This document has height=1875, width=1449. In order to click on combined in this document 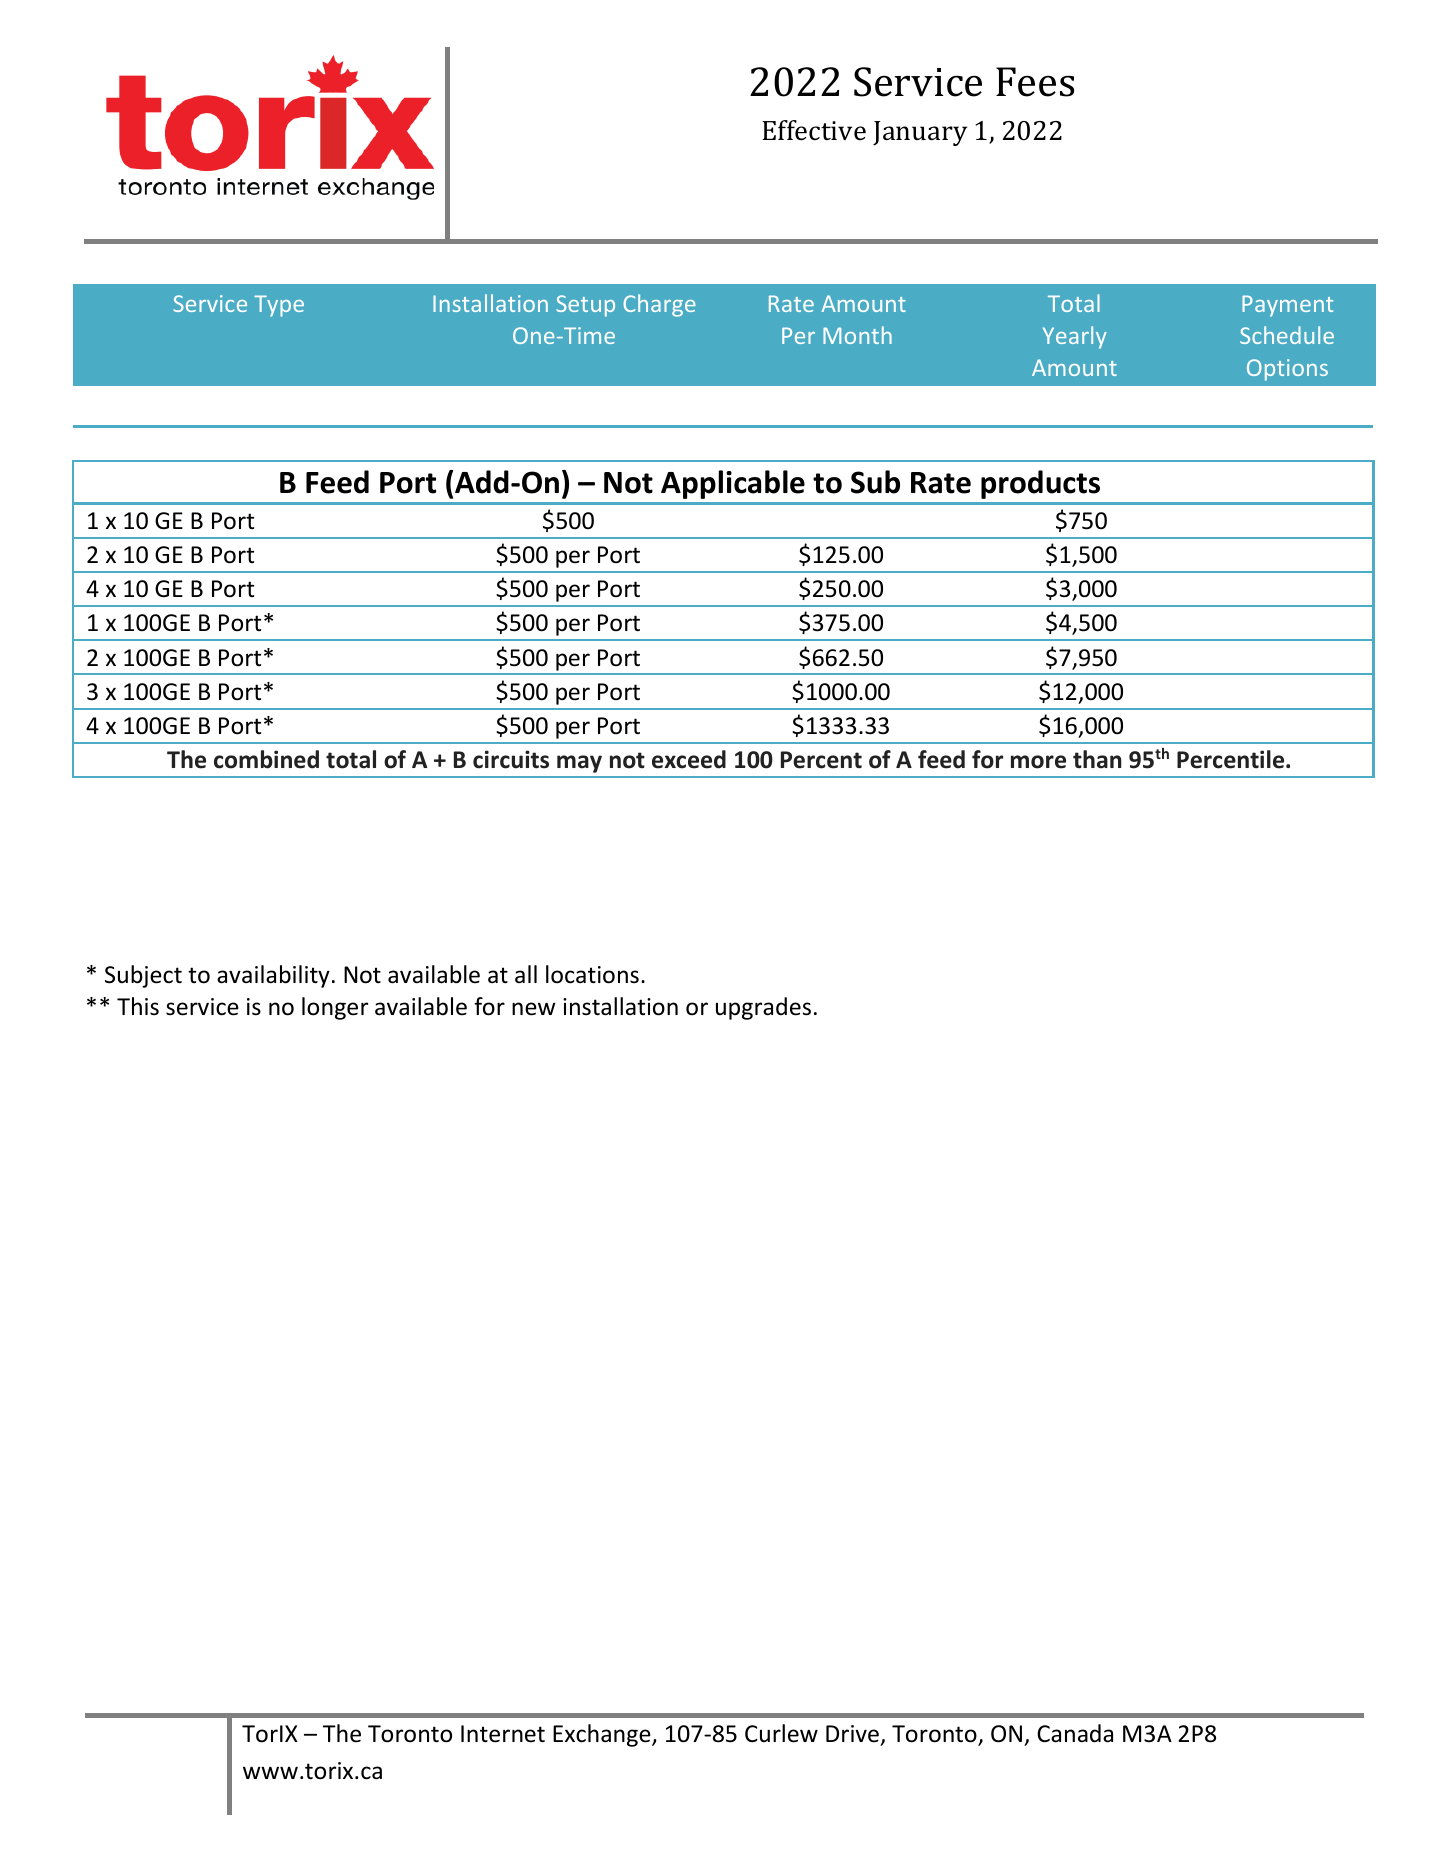, I will do `click(266, 759)`.
